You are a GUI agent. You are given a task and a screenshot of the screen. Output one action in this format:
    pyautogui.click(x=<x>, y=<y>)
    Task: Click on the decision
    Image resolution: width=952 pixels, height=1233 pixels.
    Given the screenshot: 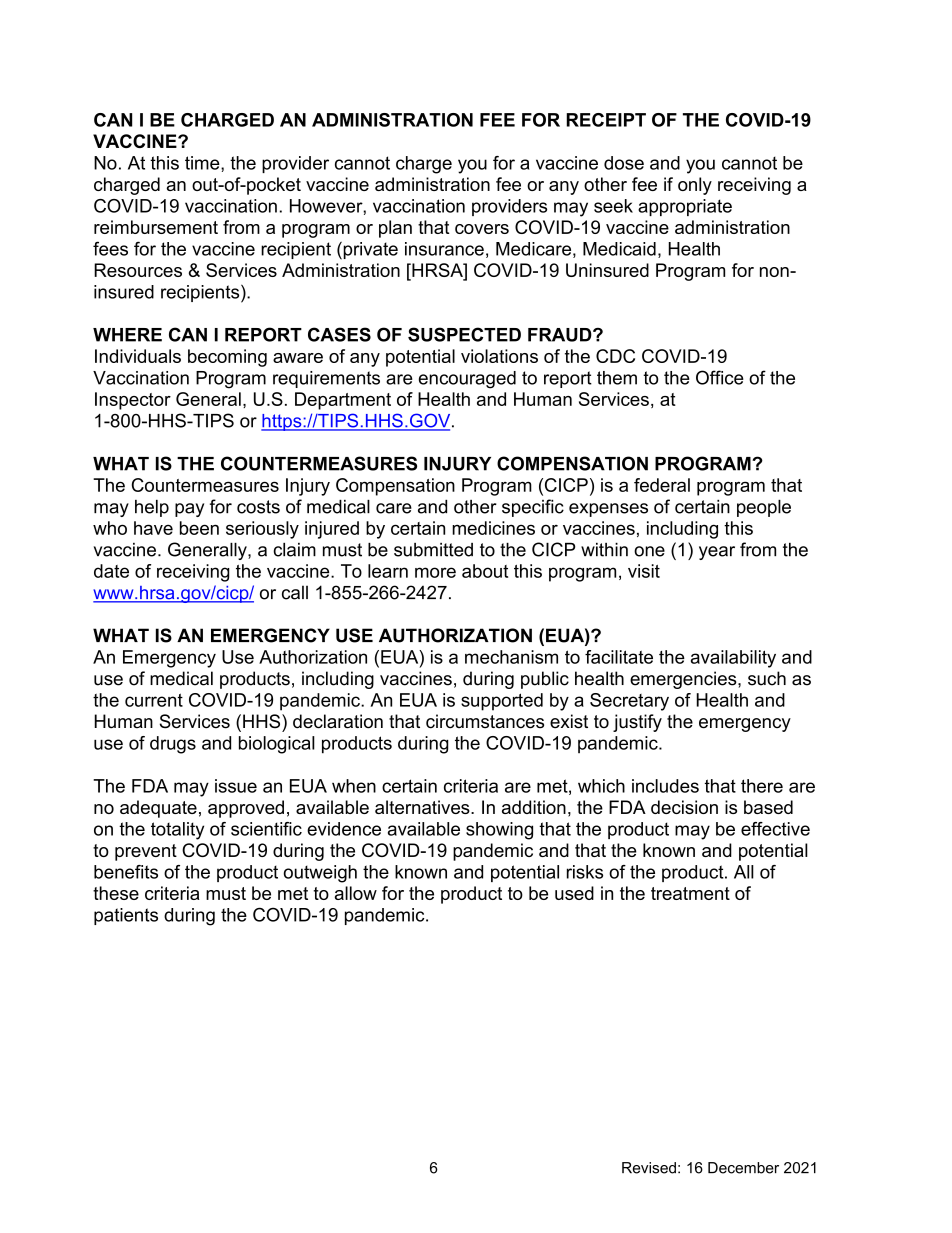 What is the action you would take?
    pyautogui.click(x=684, y=807)
